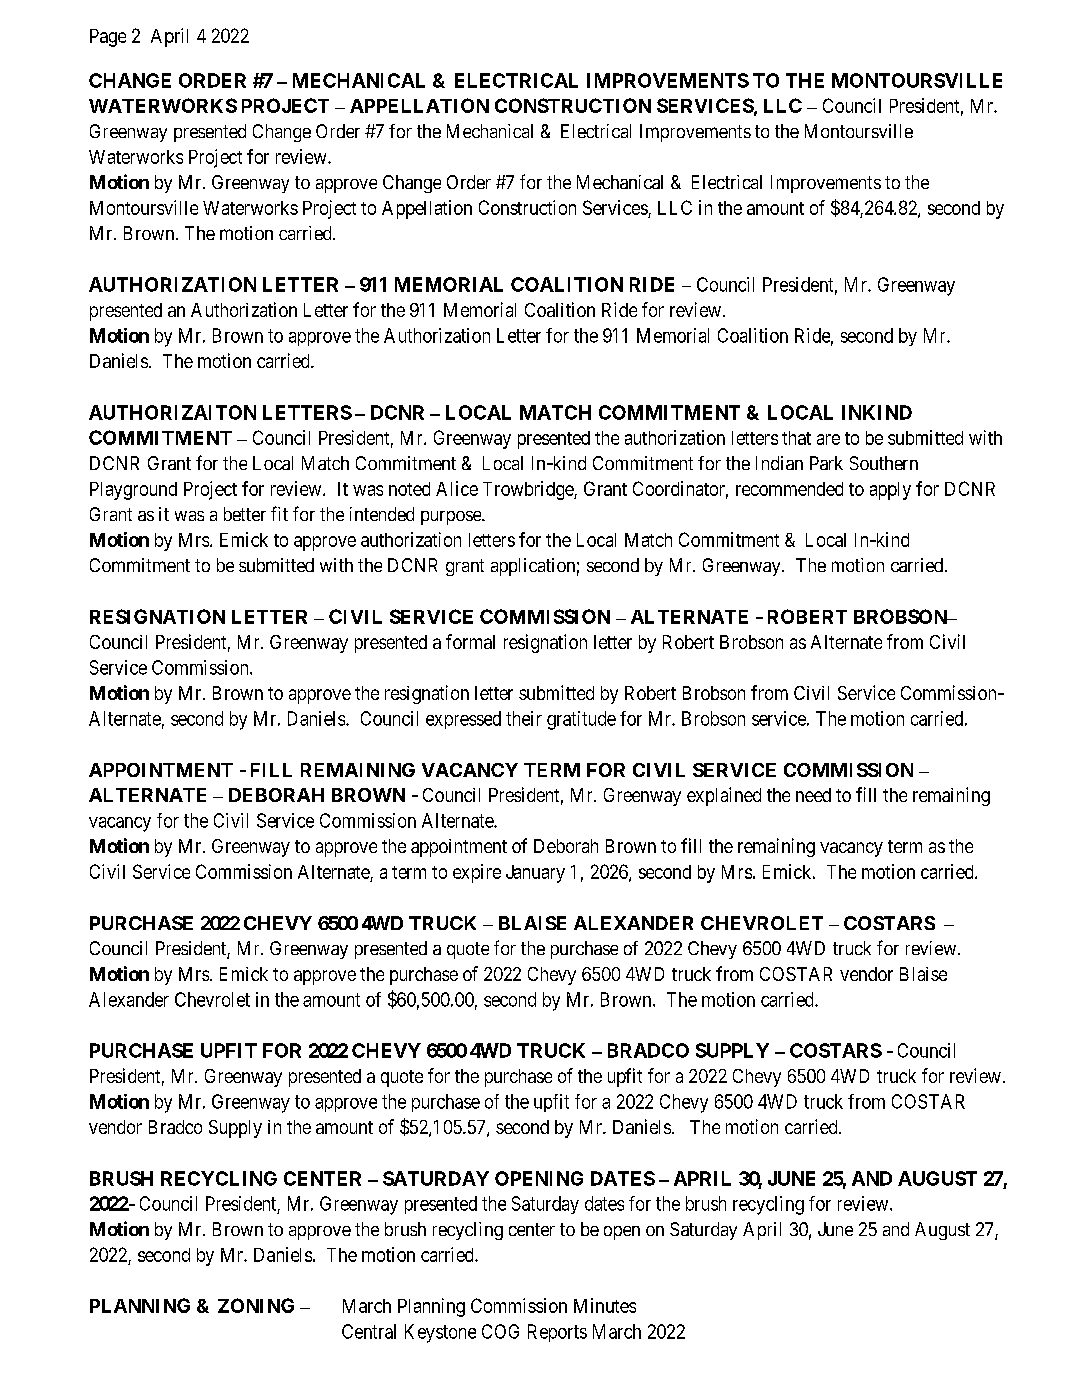  Describe the element at coordinates (796, 438) in the page. I see `that` at that location.
